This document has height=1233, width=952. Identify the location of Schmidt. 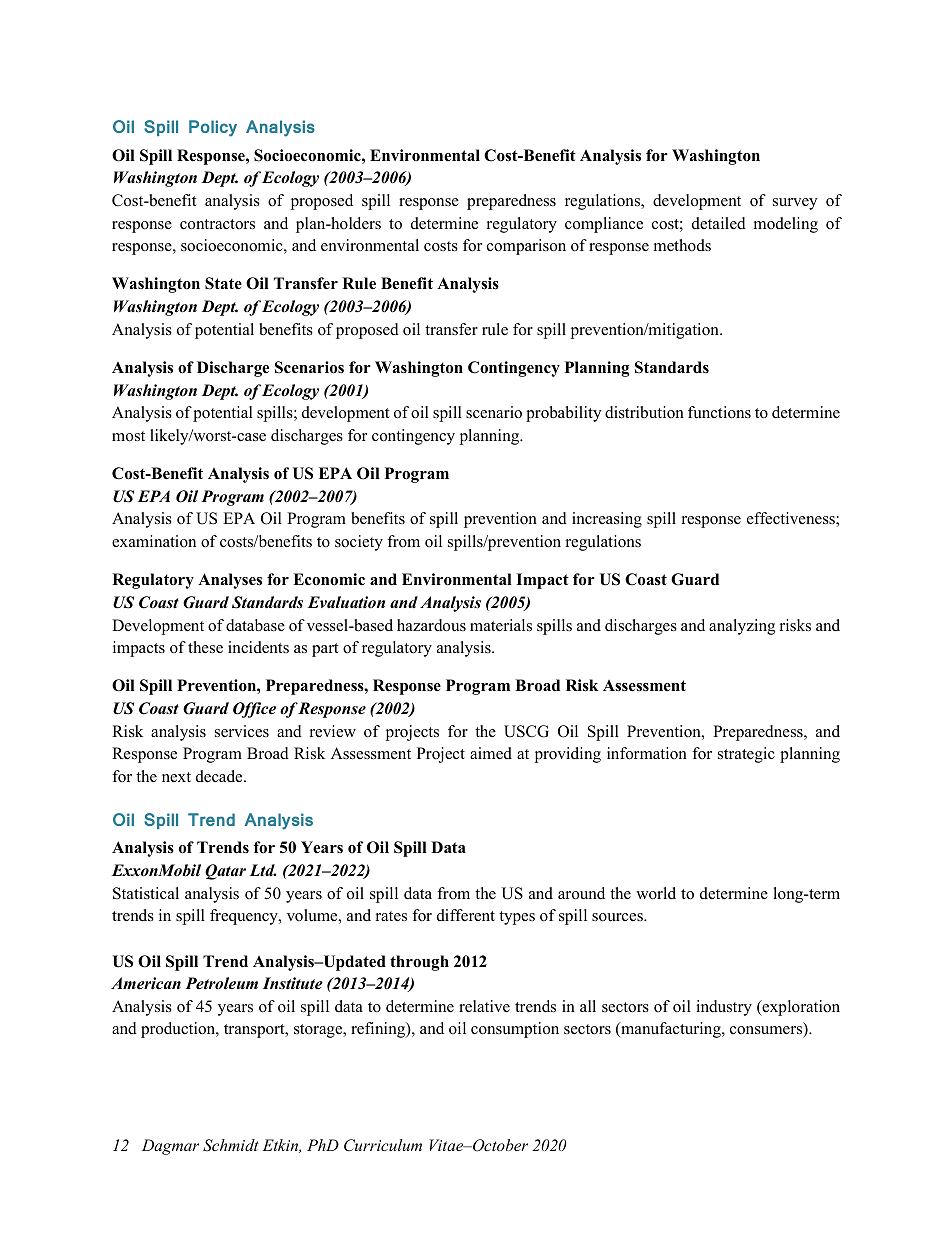
(231, 1145).
